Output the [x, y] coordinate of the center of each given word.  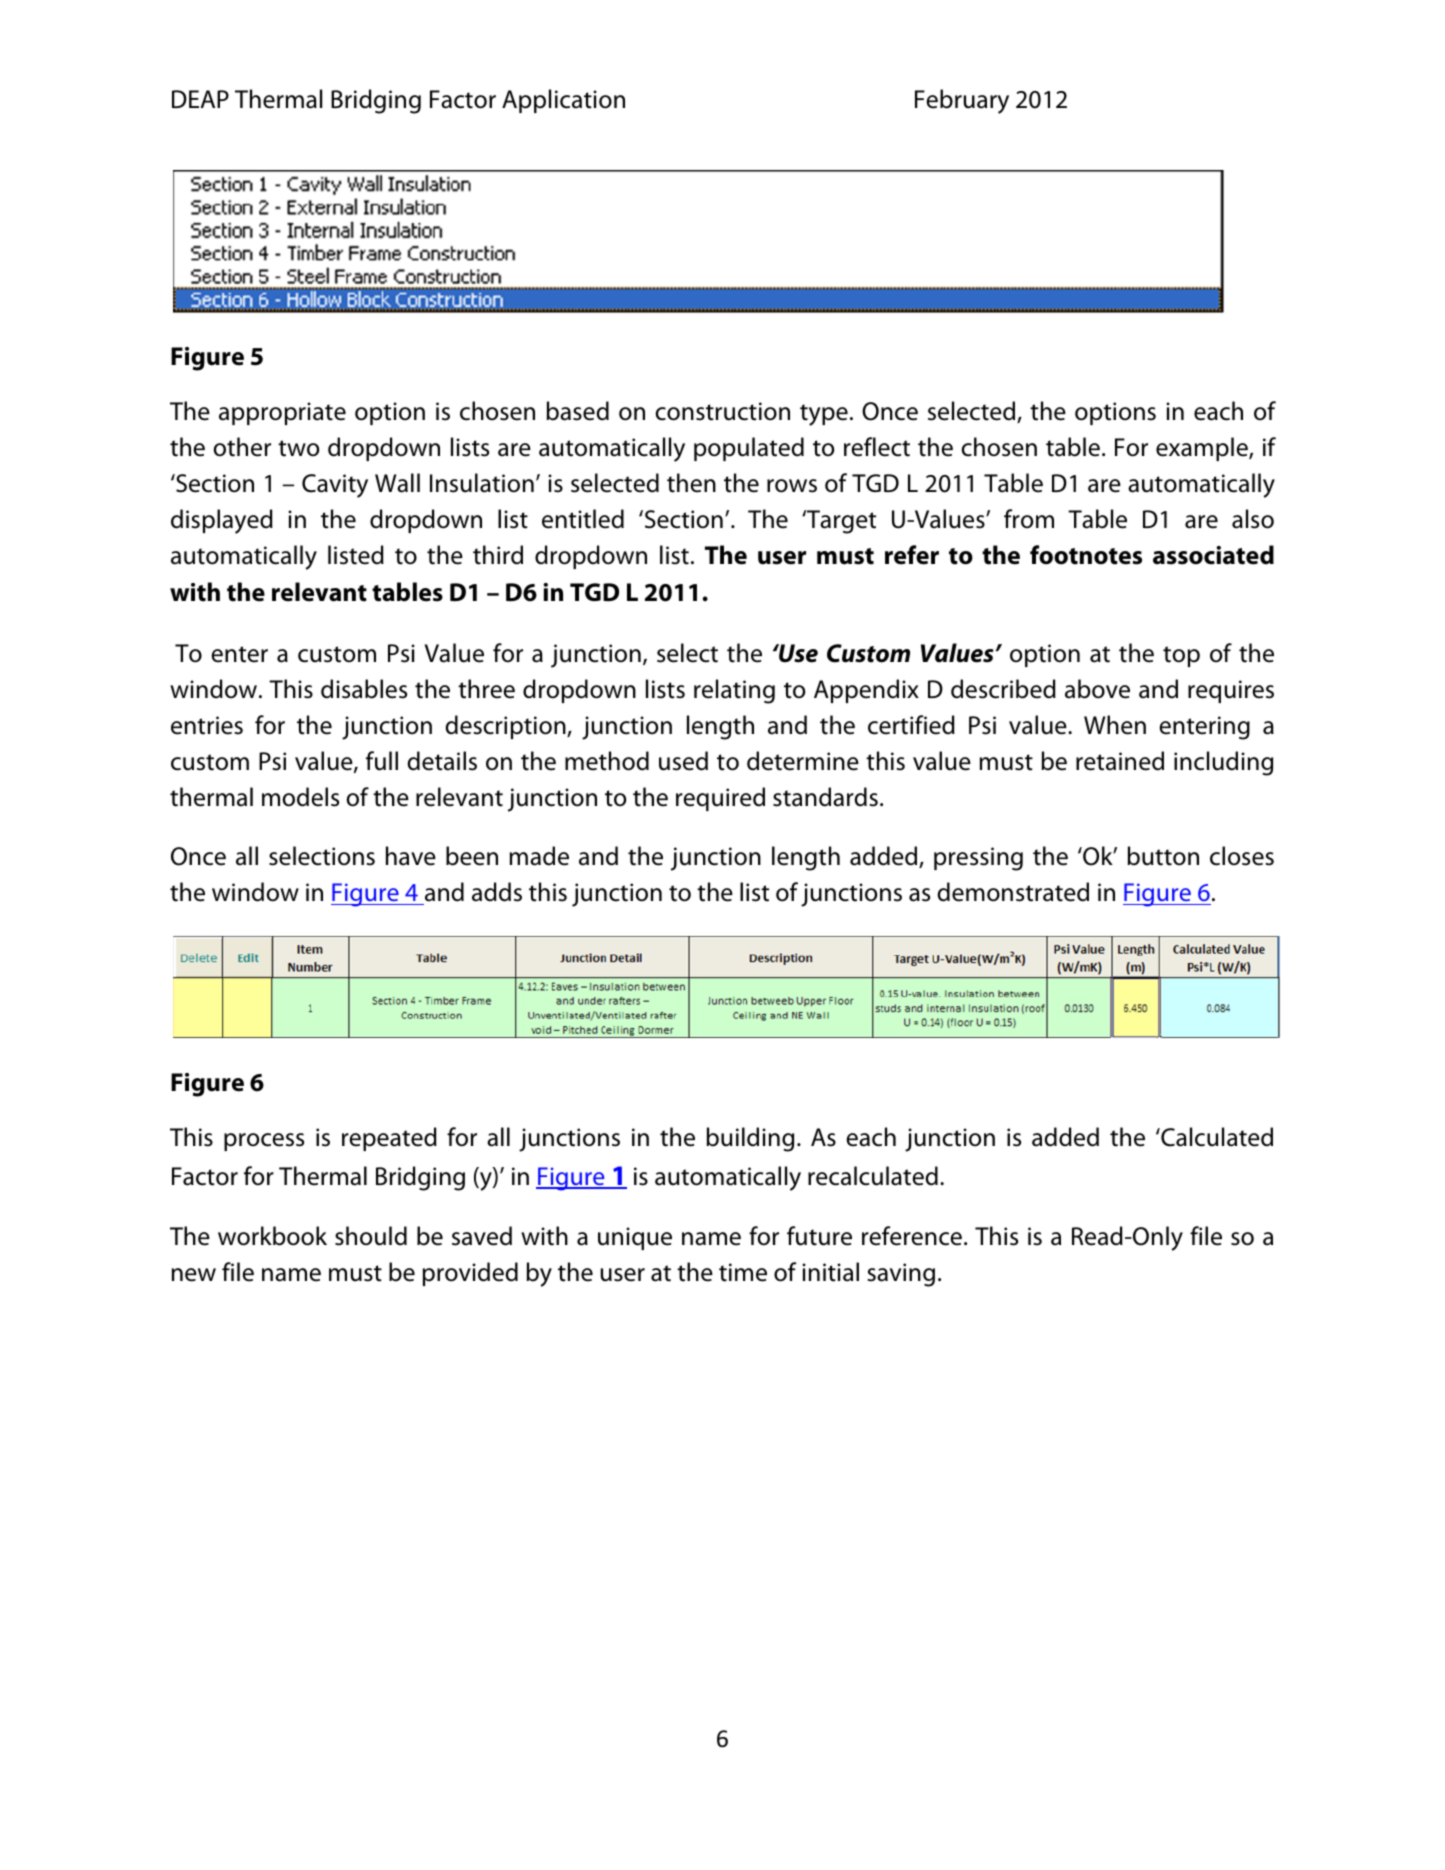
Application [563, 101]
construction [722, 411]
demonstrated [1013, 892]
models [300, 797]
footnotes [1086, 555]
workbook [272, 1236]
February [962, 101]
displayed [222, 521]
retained [1120, 761]
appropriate [282, 413]
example [1203, 449]
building [750, 1139]
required [720, 799]
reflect [877, 447]
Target [840, 522]
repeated [389, 1139]
